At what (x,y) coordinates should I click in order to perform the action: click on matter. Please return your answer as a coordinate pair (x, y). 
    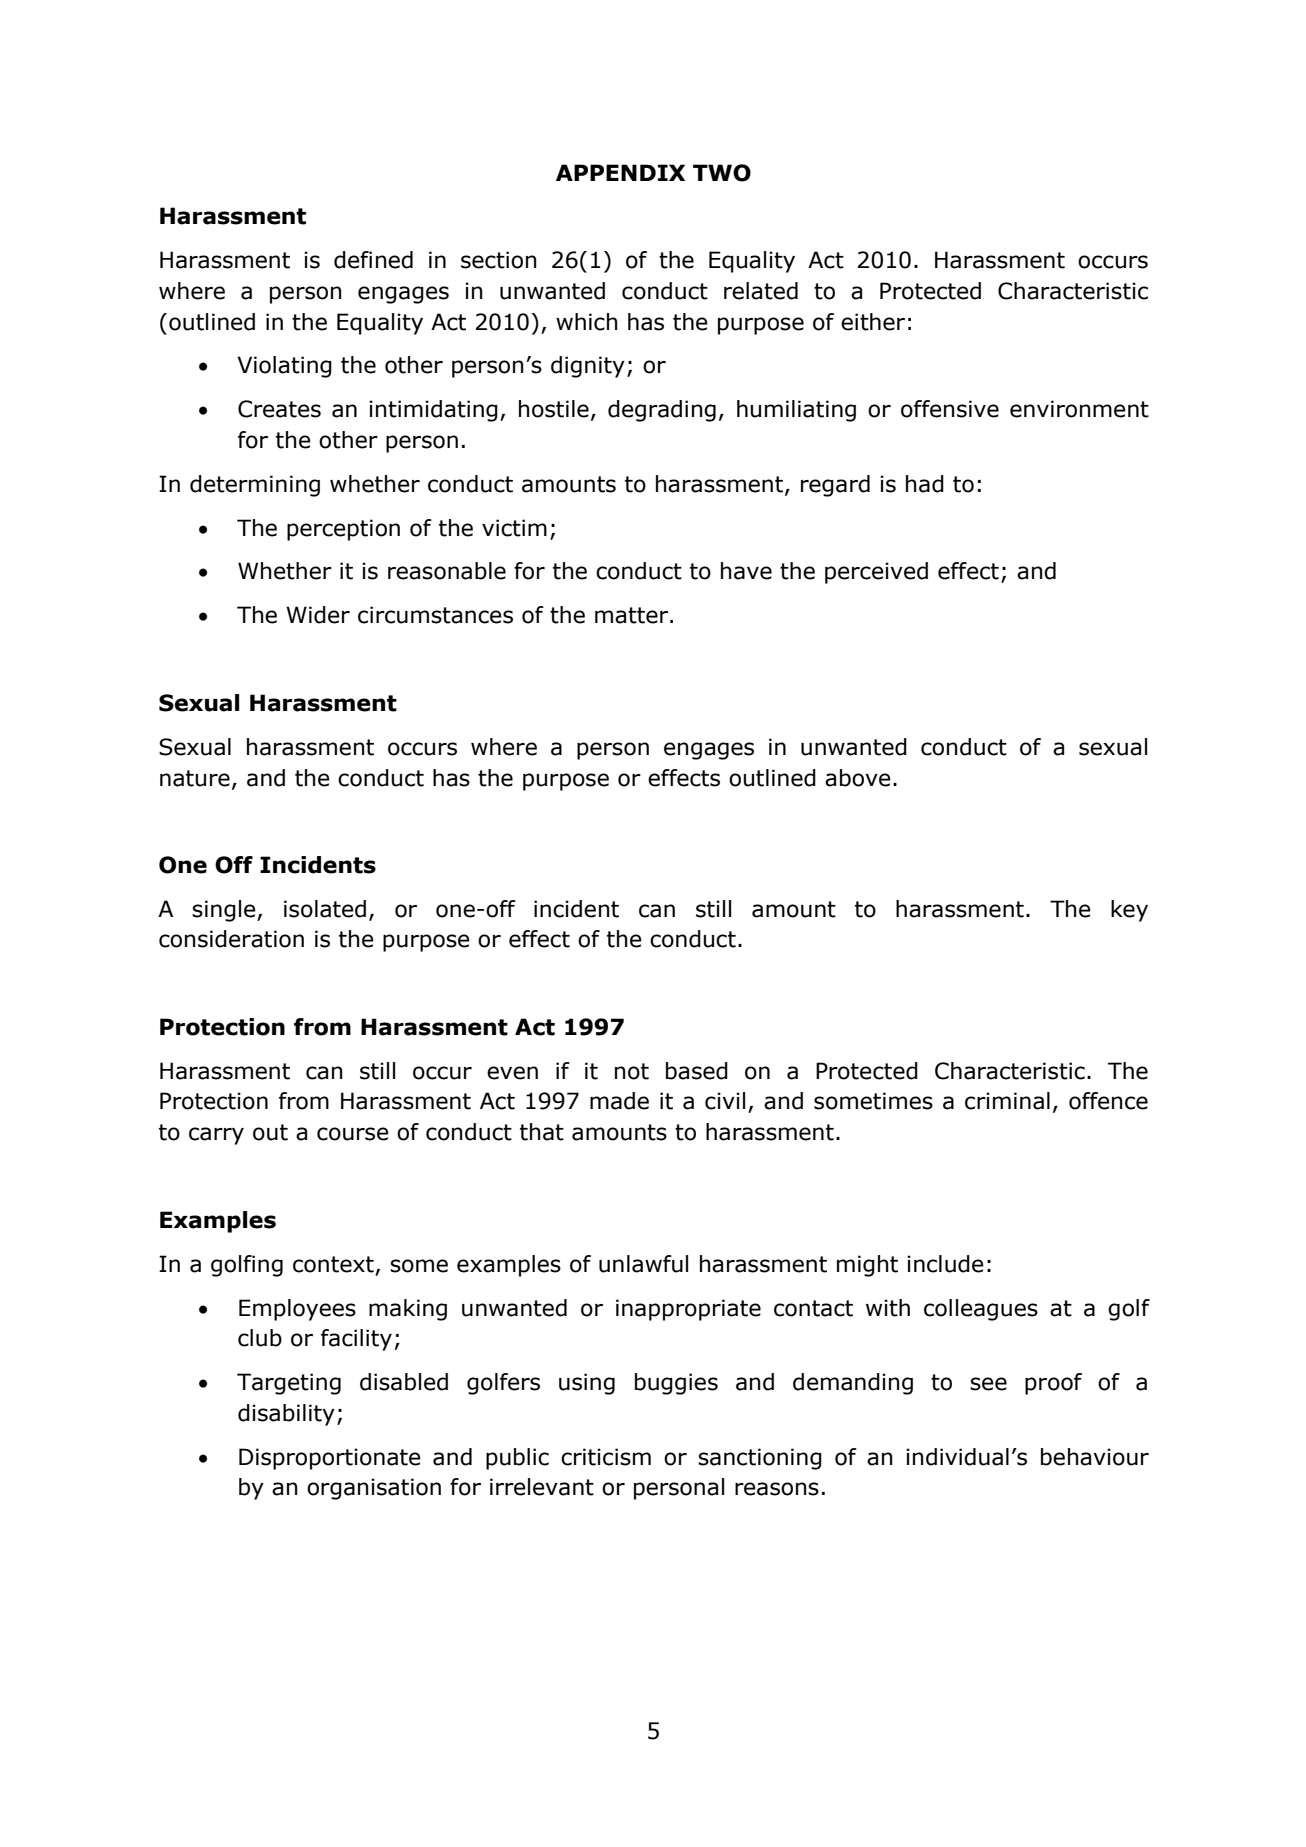
    Looking at the image, I should click on (633, 615).
